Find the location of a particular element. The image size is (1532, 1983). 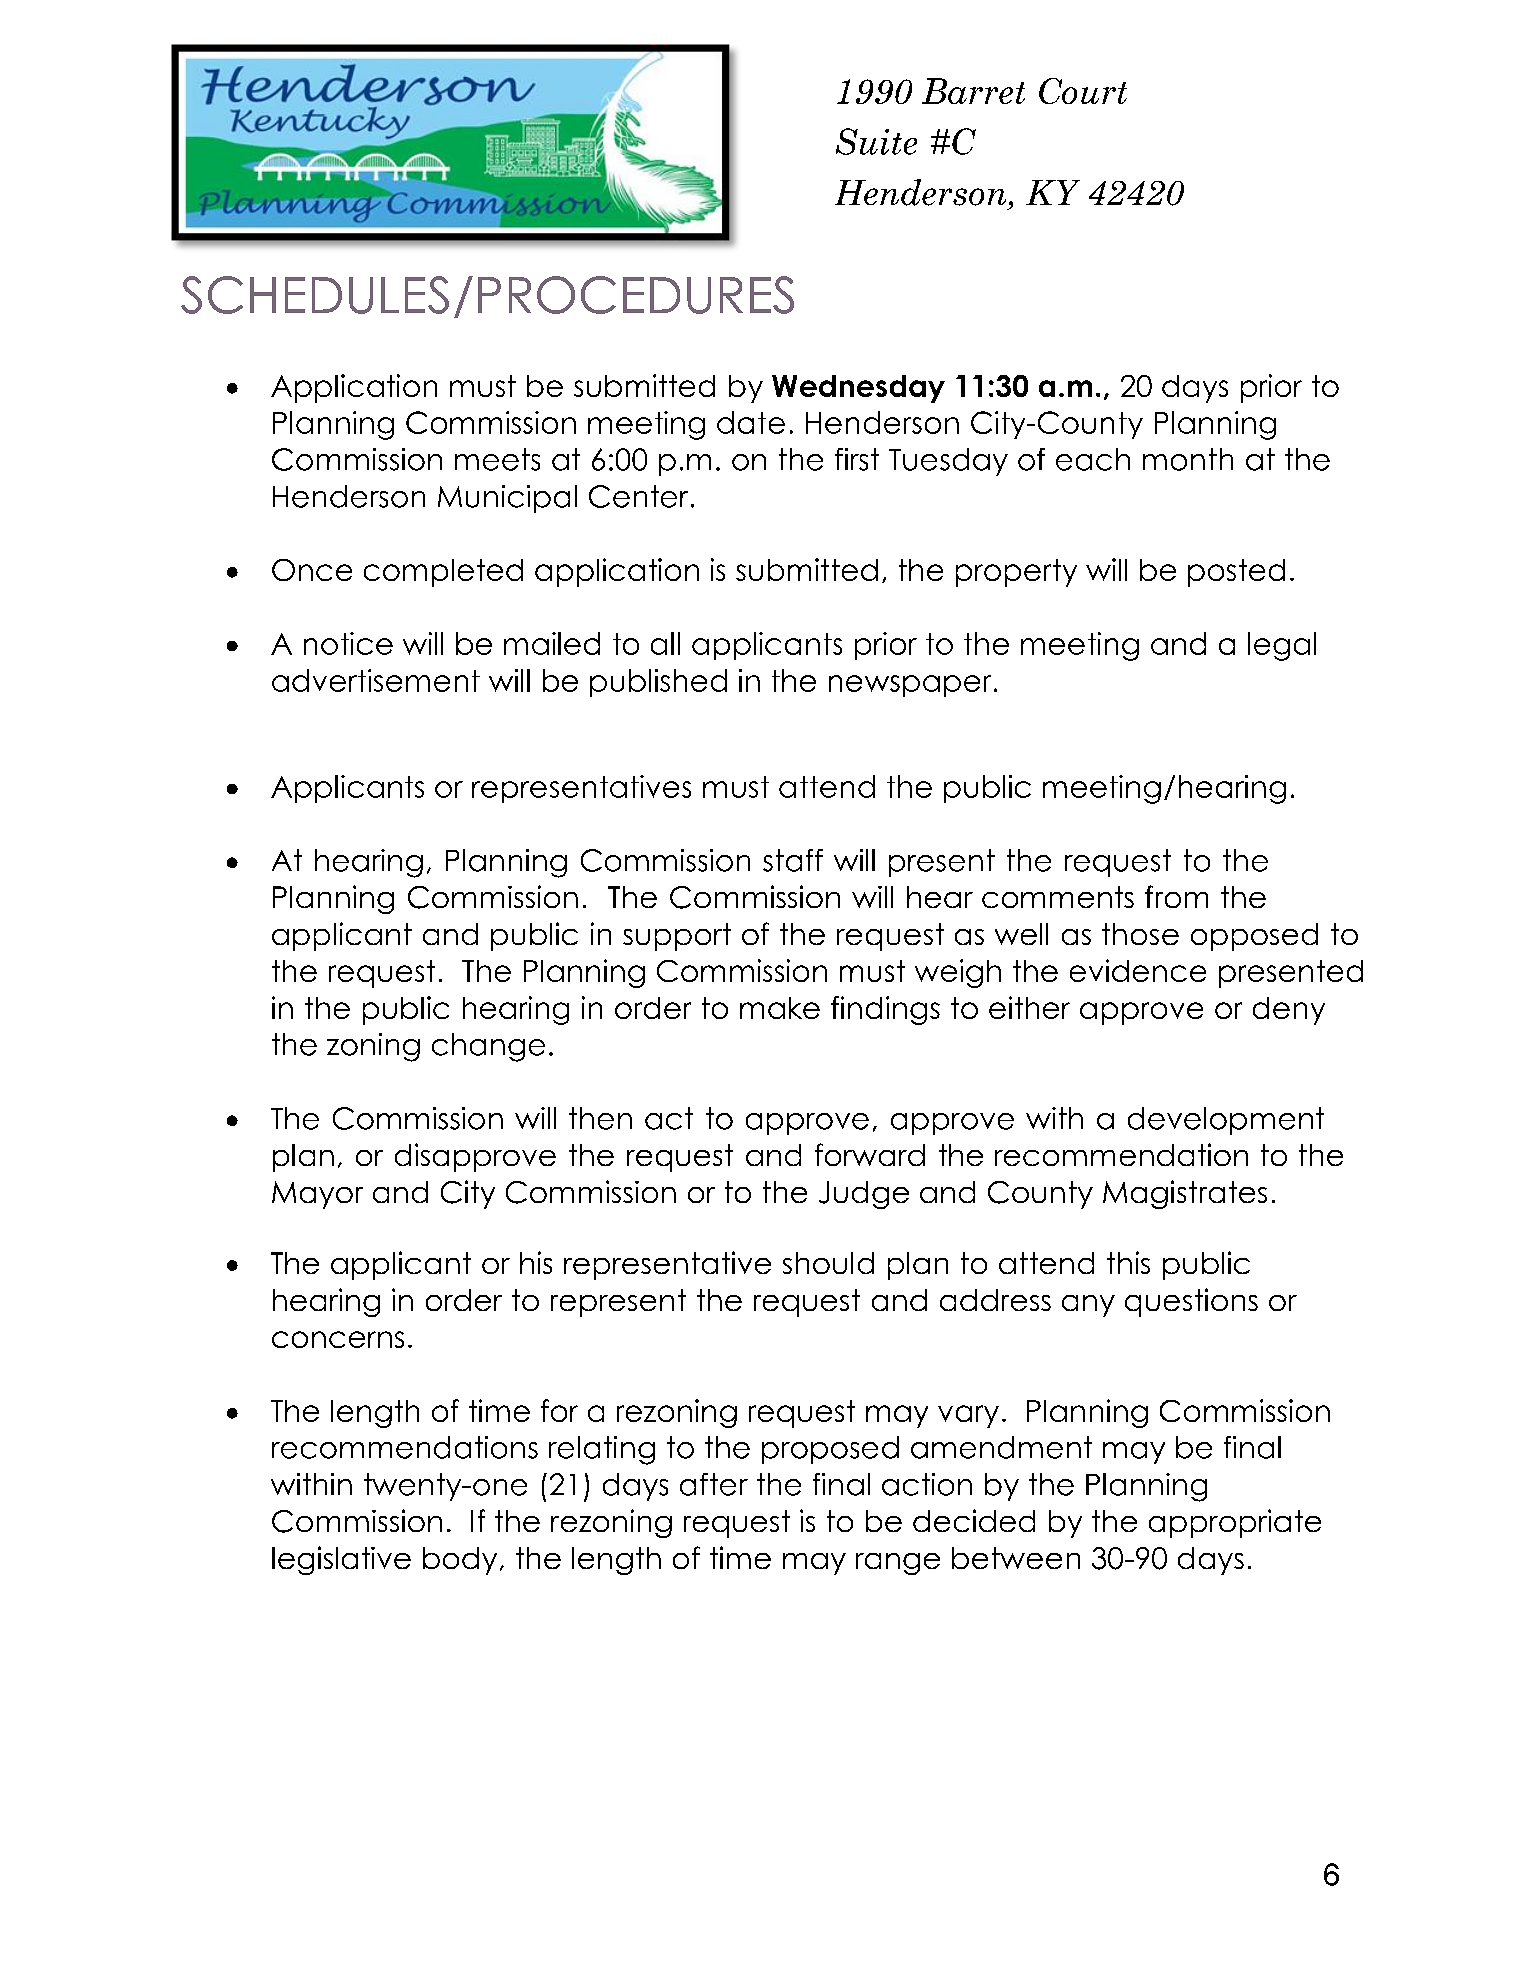

Court is located at coordinates (1083, 91).
